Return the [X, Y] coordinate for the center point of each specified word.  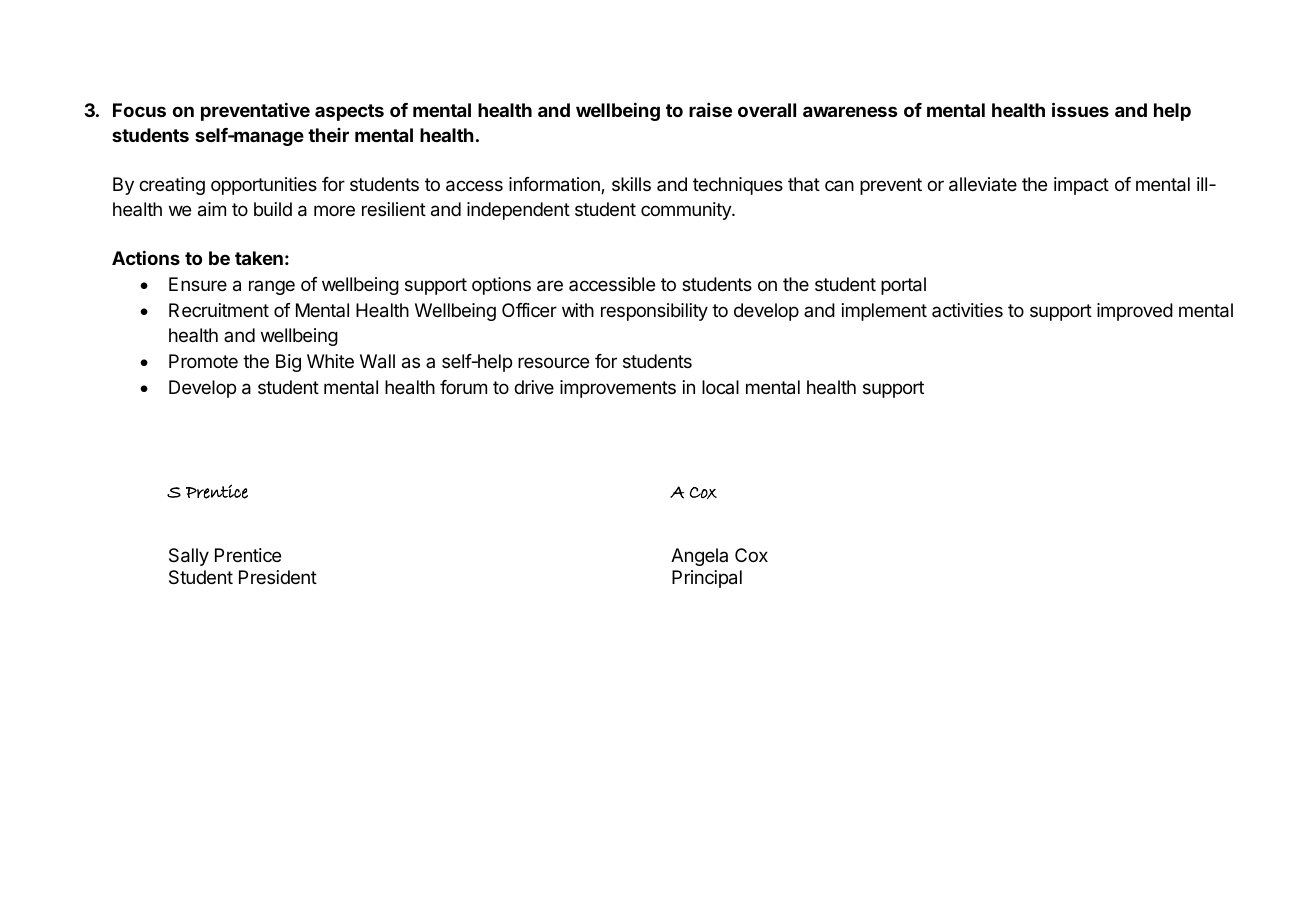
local [720, 387]
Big [288, 363]
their [328, 135]
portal [903, 286]
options [501, 286]
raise [710, 110]
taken [259, 258]
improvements [618, 389]
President [278, 577]
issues [1080, 109]
